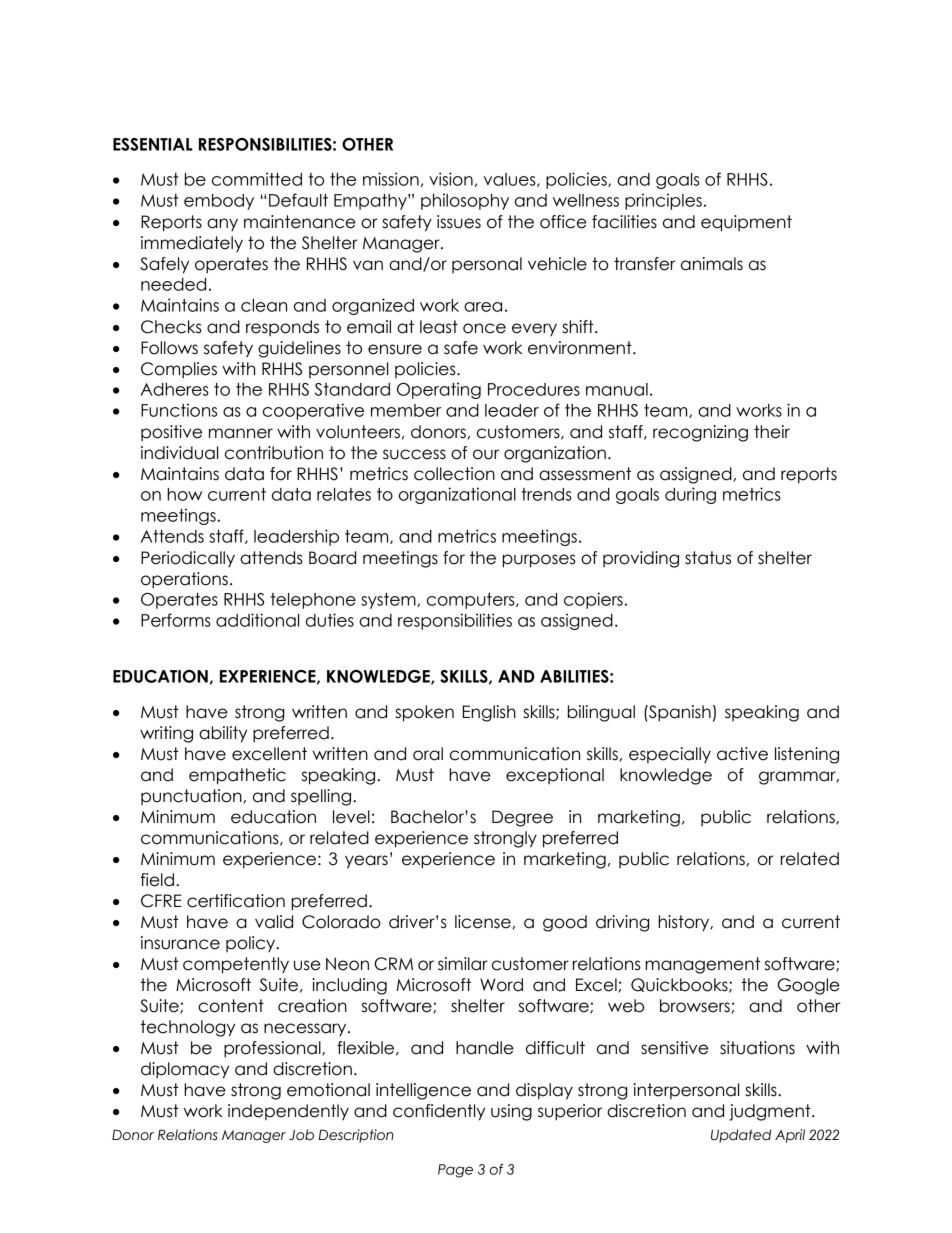 The height and width of the image is (1233, 952). What do you see at coordinates (454, 474) in the image?
I see `collection` at bounding box center [454, 474].
